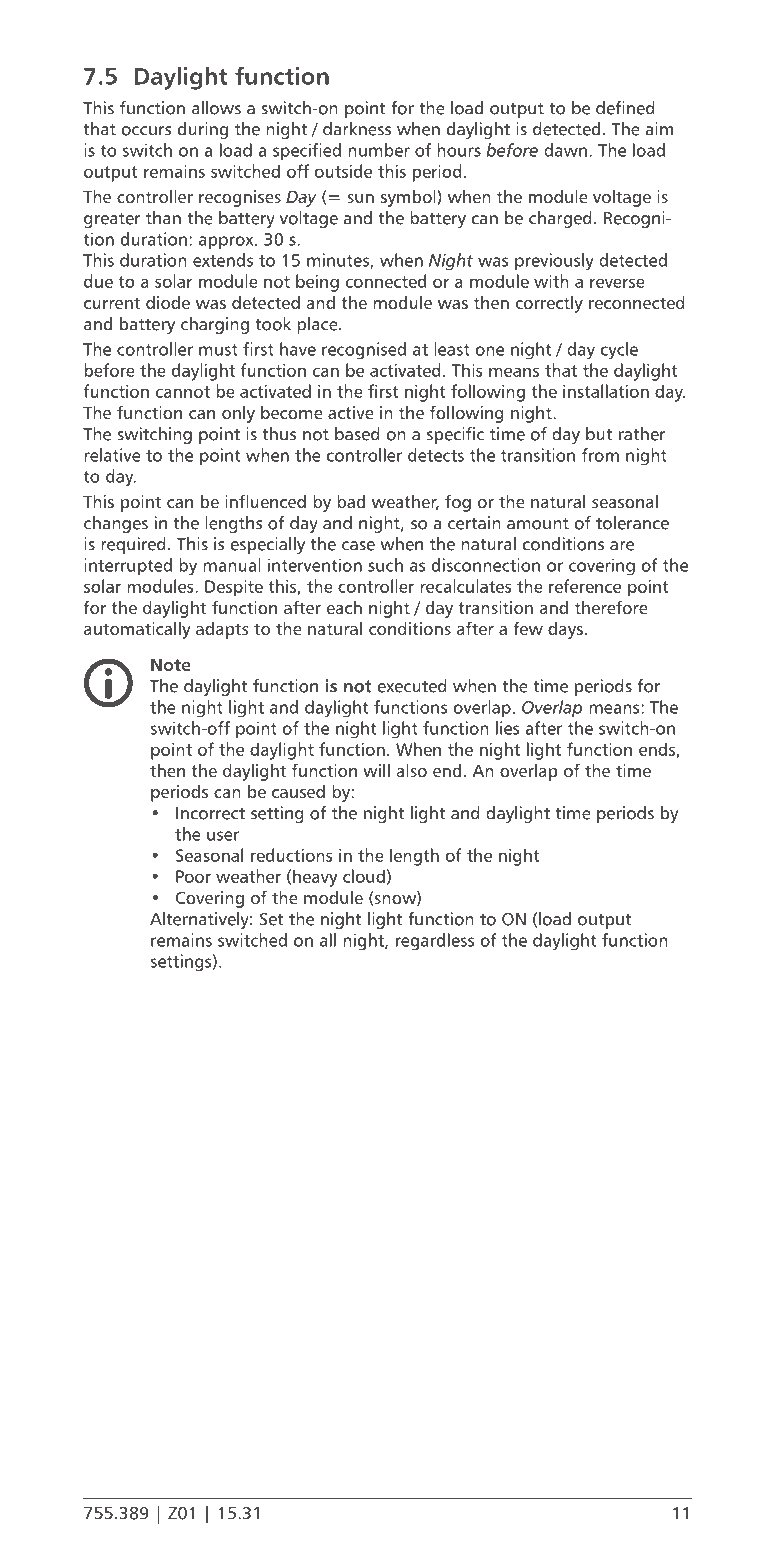 Image resolution: width=775 pixels, height=1568 pixels. What do you see at coordinates (351, 412) in the image?
I see `active` at bounding box center [351, 412].
